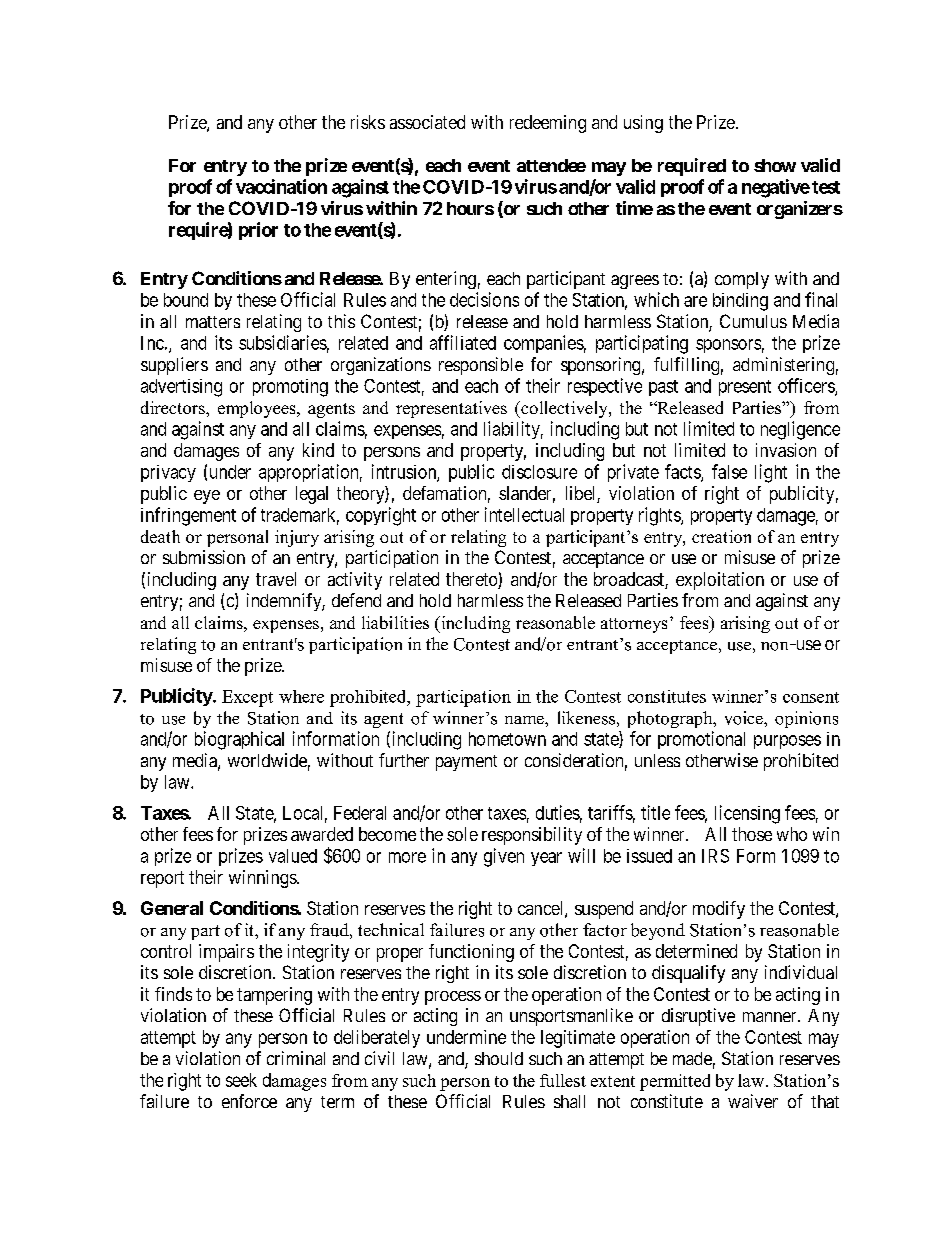  I want to click on travel, so click(276, 579).
